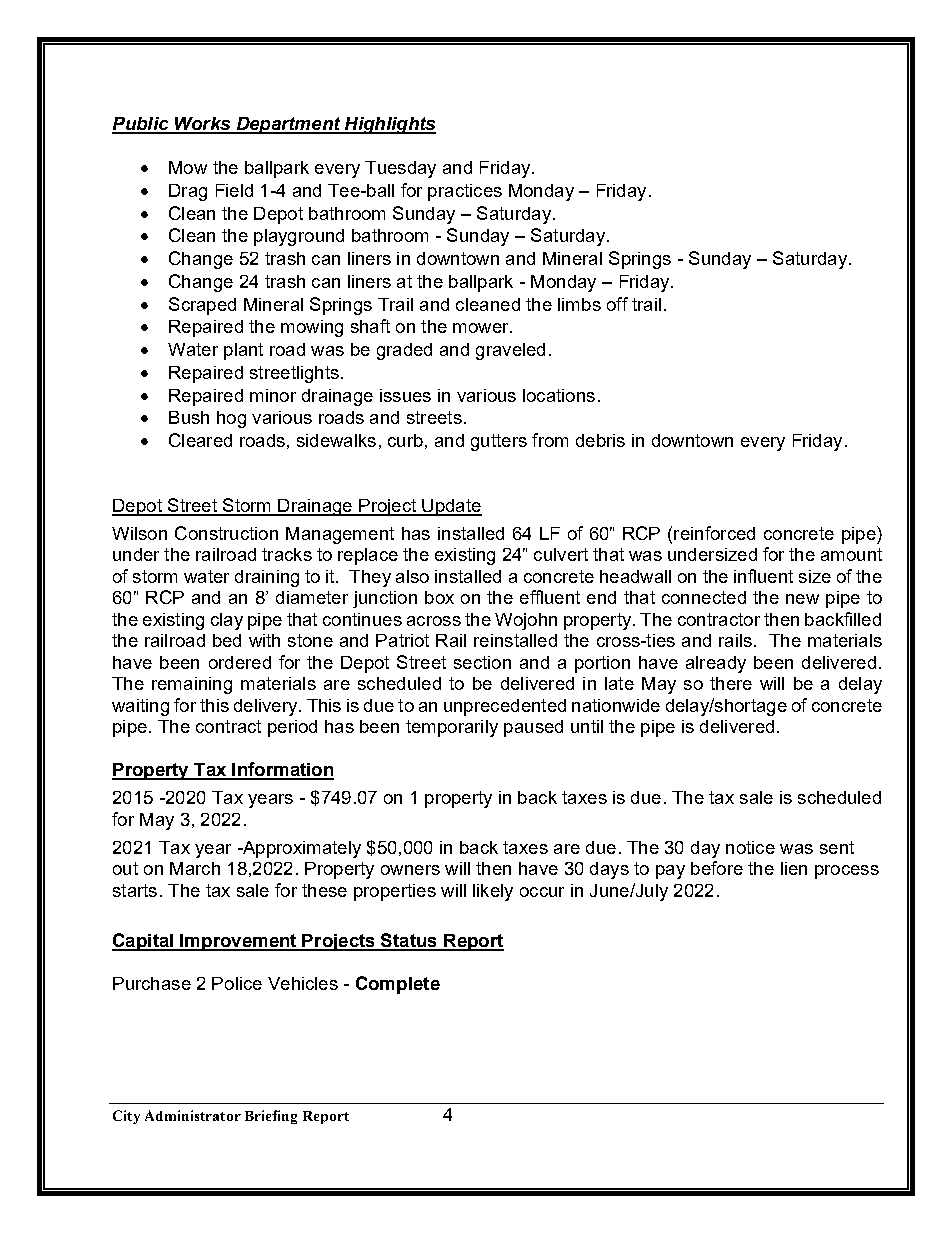 The image size is (952, 1233). Describe the element at coordinates (227, 621) in the image. I see `clay` at that location.
